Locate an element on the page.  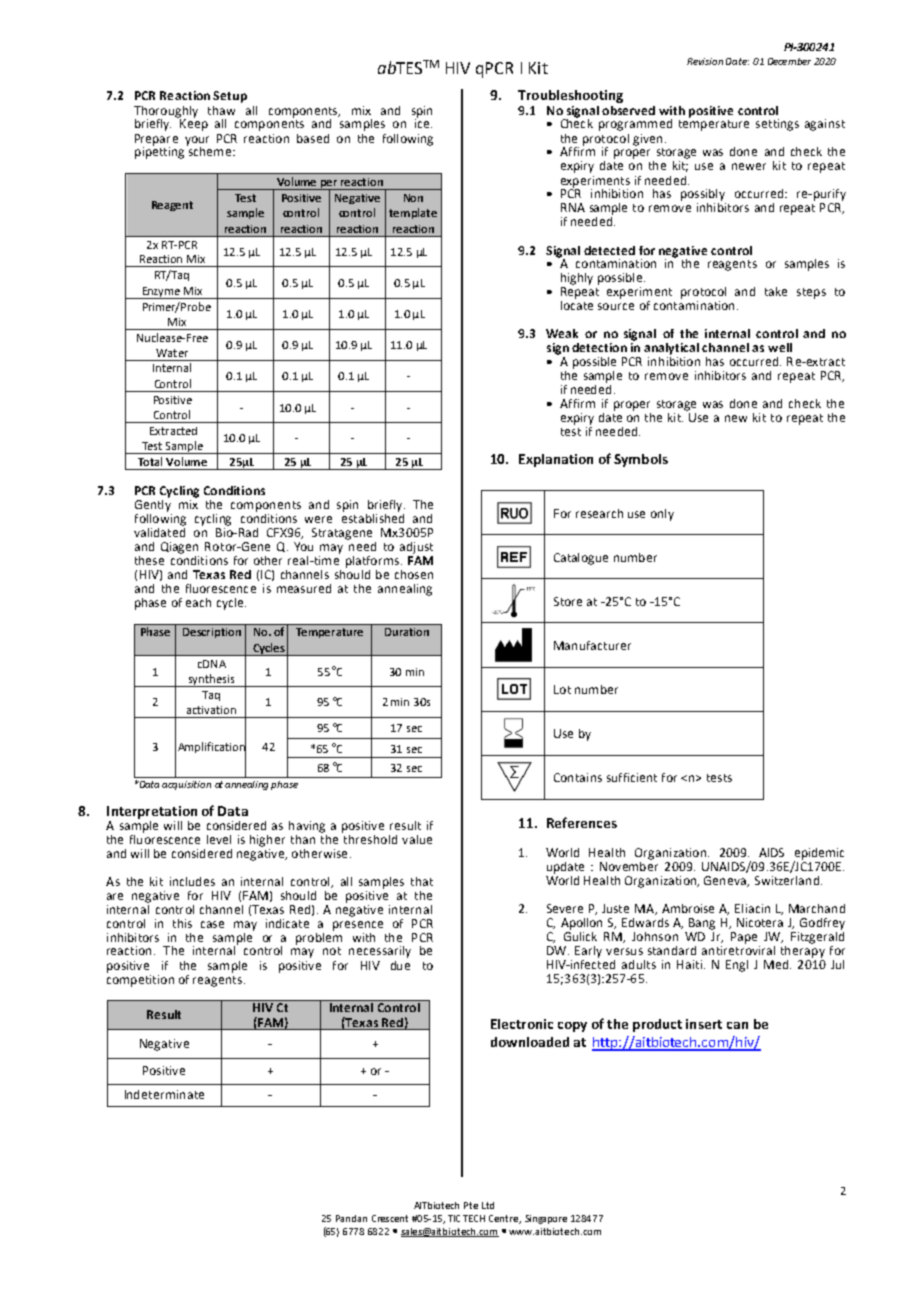
Description is located at coordinates (212, 633).
